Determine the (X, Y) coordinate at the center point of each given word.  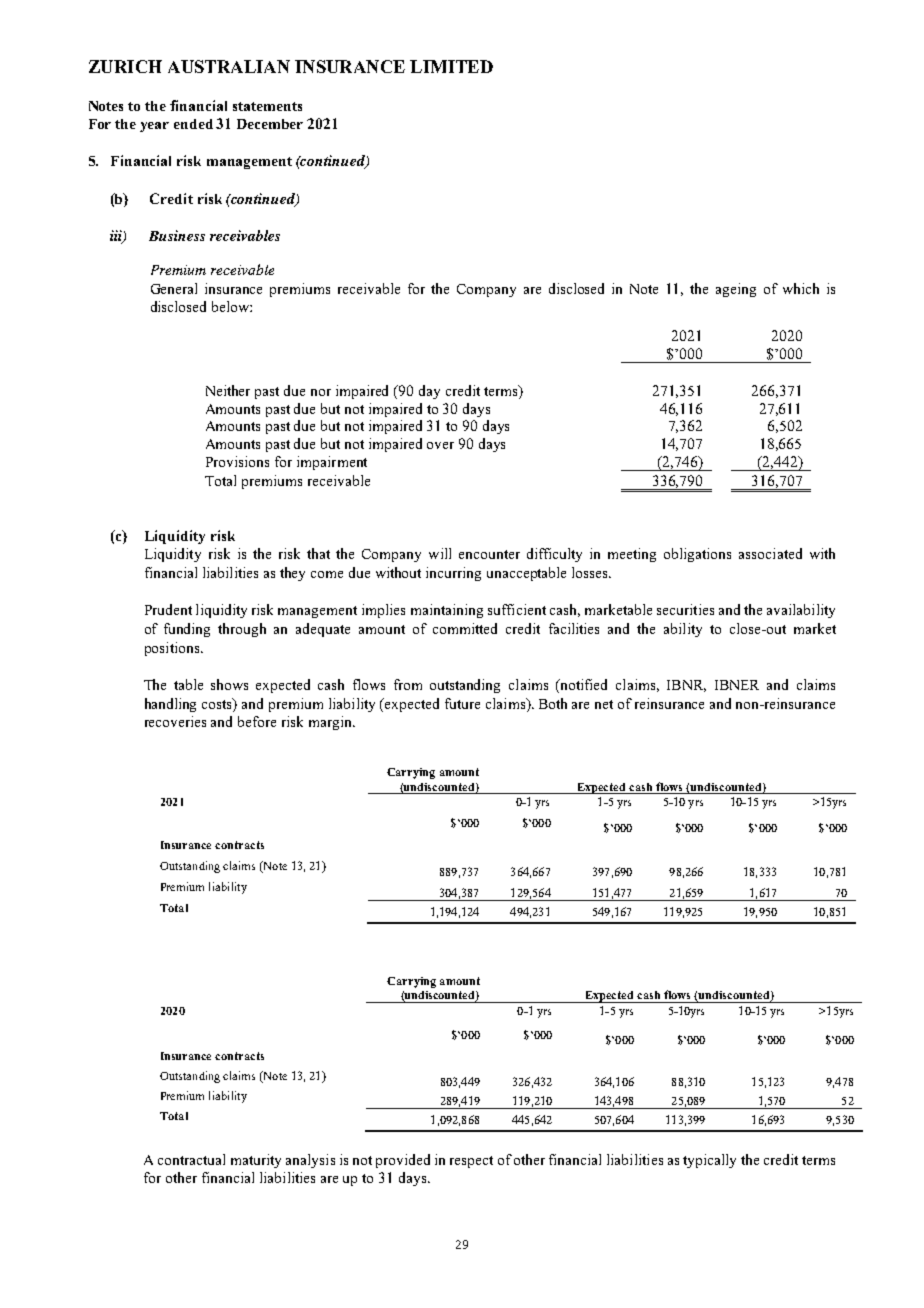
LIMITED (451, 66)
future (462, 703)
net (604, 704)
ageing (736, 290)
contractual (191, 1159)
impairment (332, 463)
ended (193, 124)
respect (471, 1162)
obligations (697, 555)
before (257, 721)
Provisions (237, 461)
